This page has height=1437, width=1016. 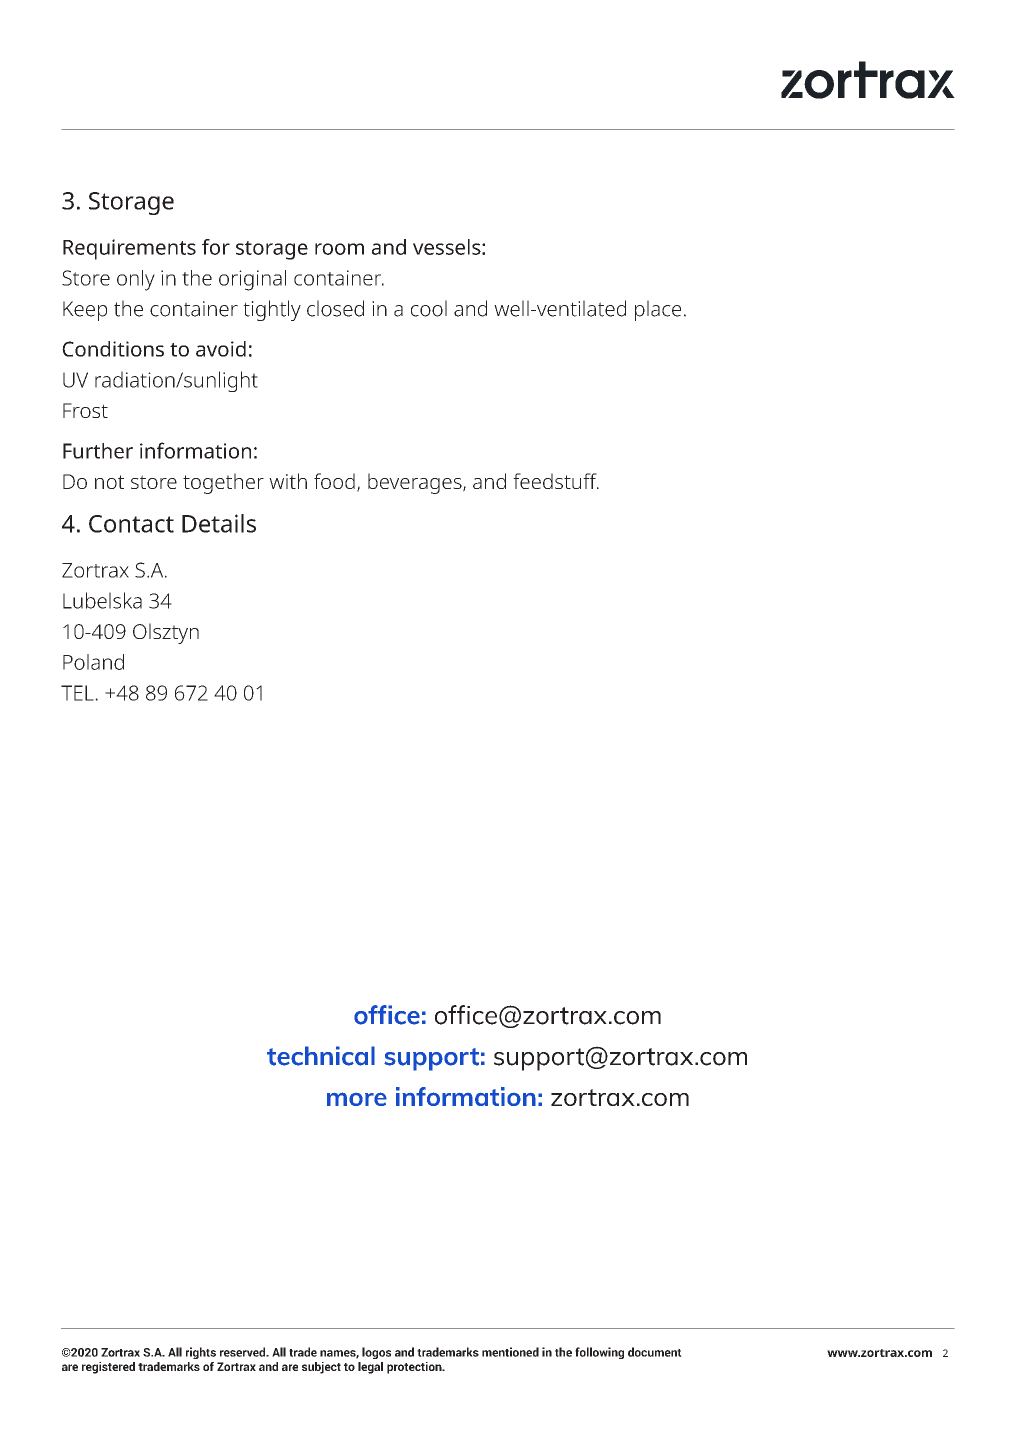 I want to click on logos, so click(x=376, y=1353).
